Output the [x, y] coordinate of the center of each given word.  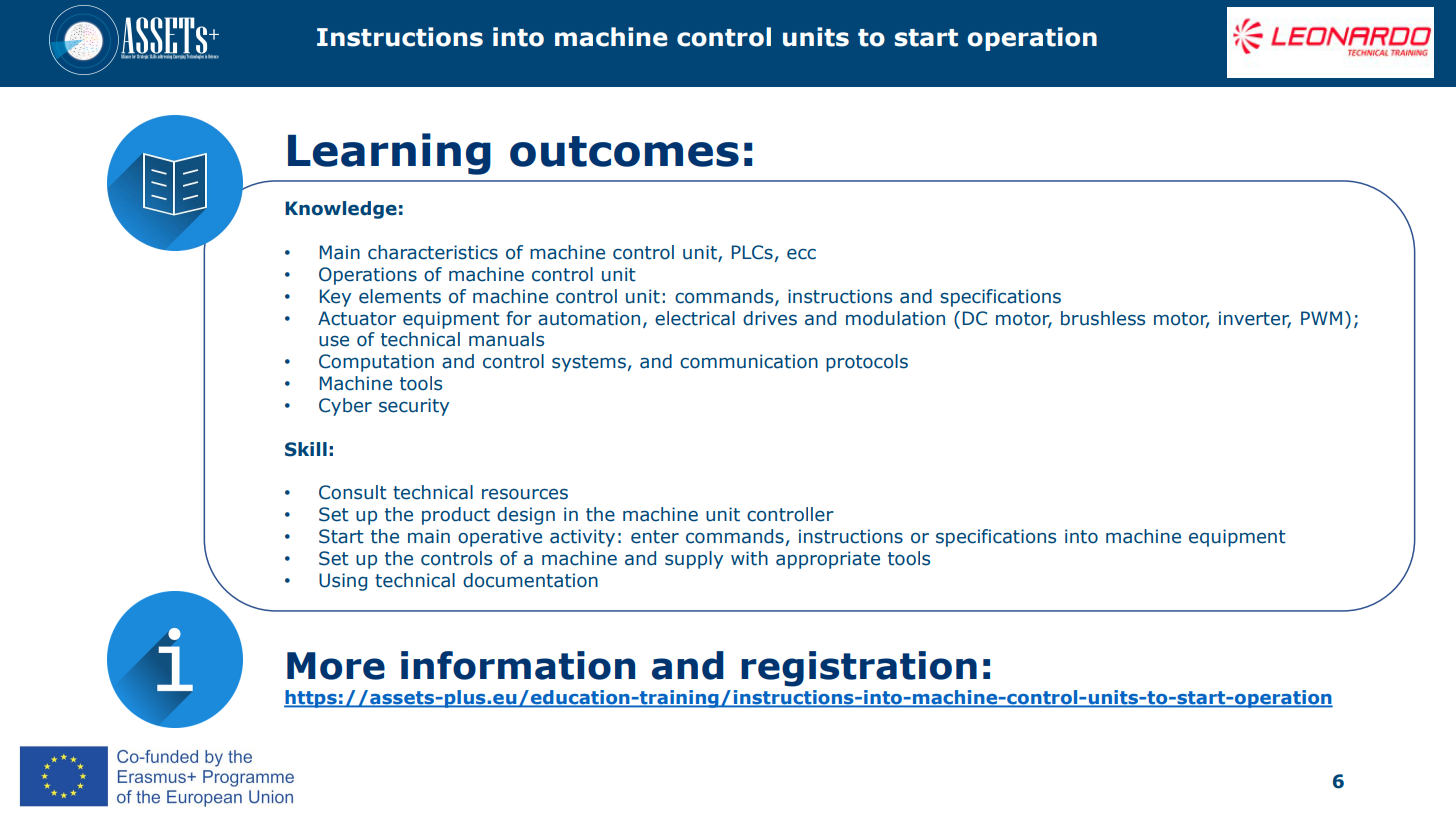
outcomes [624, 151]
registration [859, 669]
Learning [389, 154]
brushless [1103, 318]
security [414, 407]
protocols [867, 363]
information [518, 665]
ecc [801, 254]
